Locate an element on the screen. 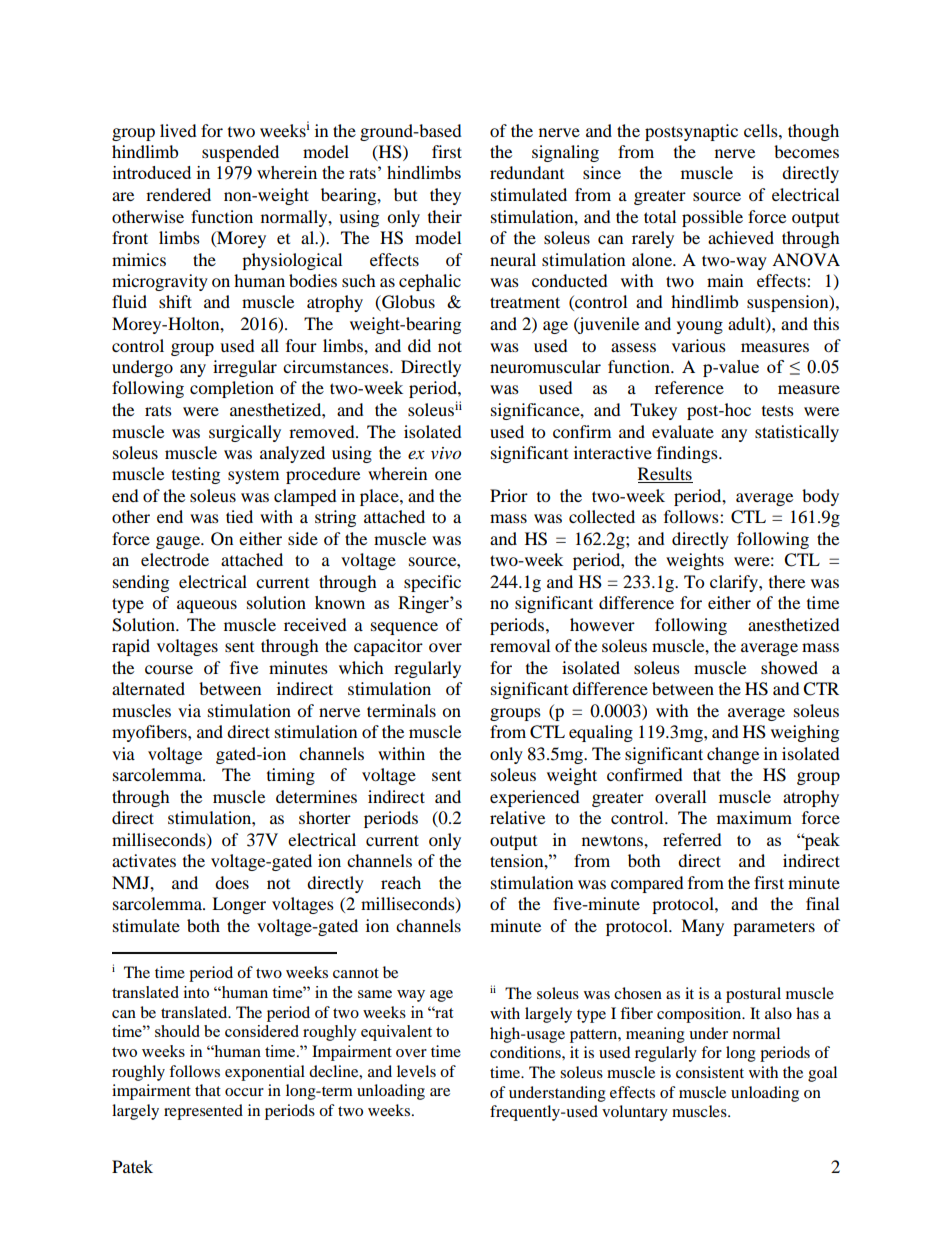 Image resolution: width=952 pixels, height=1233 pixels. testing is located at coordinates (196, 475).
